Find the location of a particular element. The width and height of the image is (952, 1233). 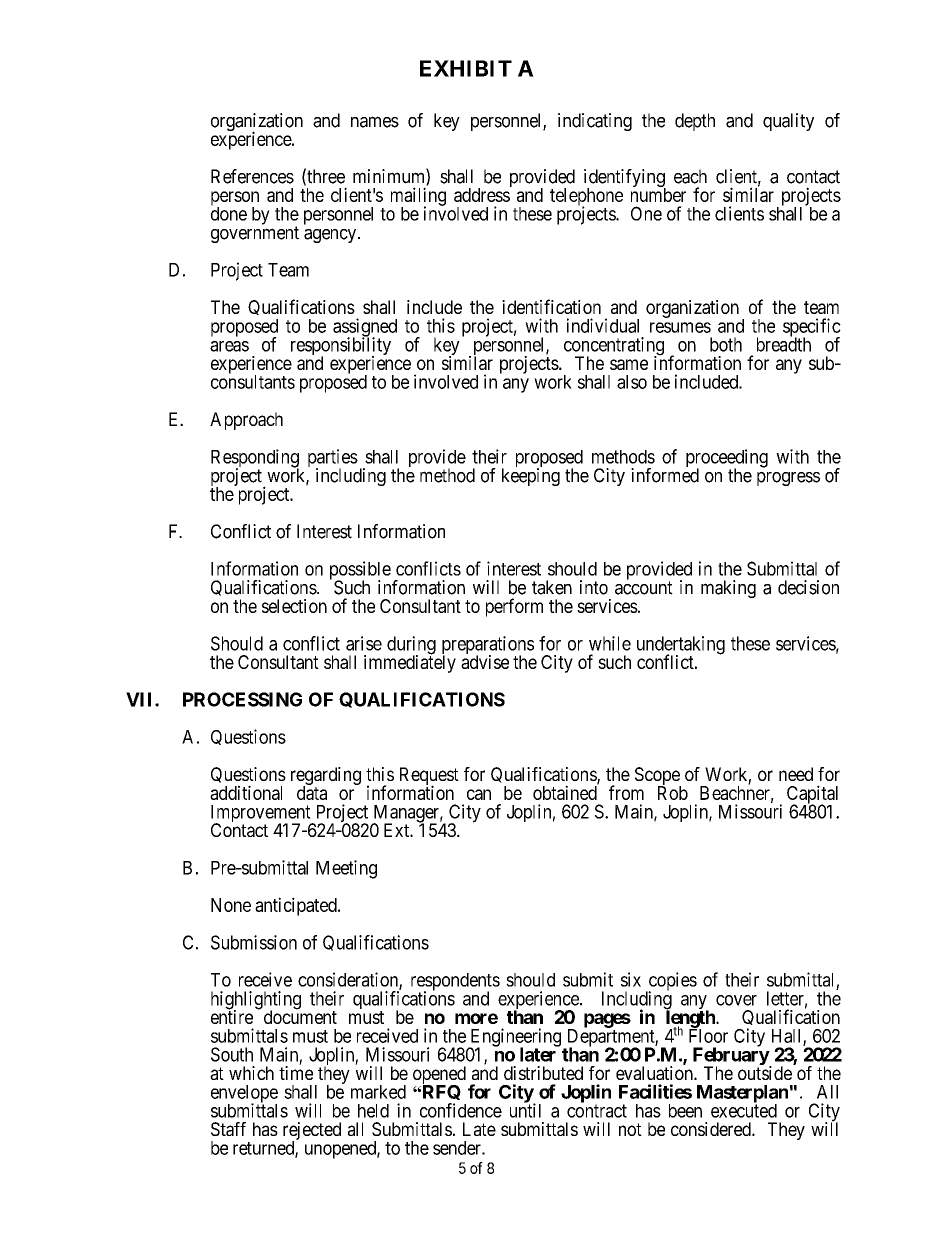

EXHIBIT is located at coordinates (466, 68).
